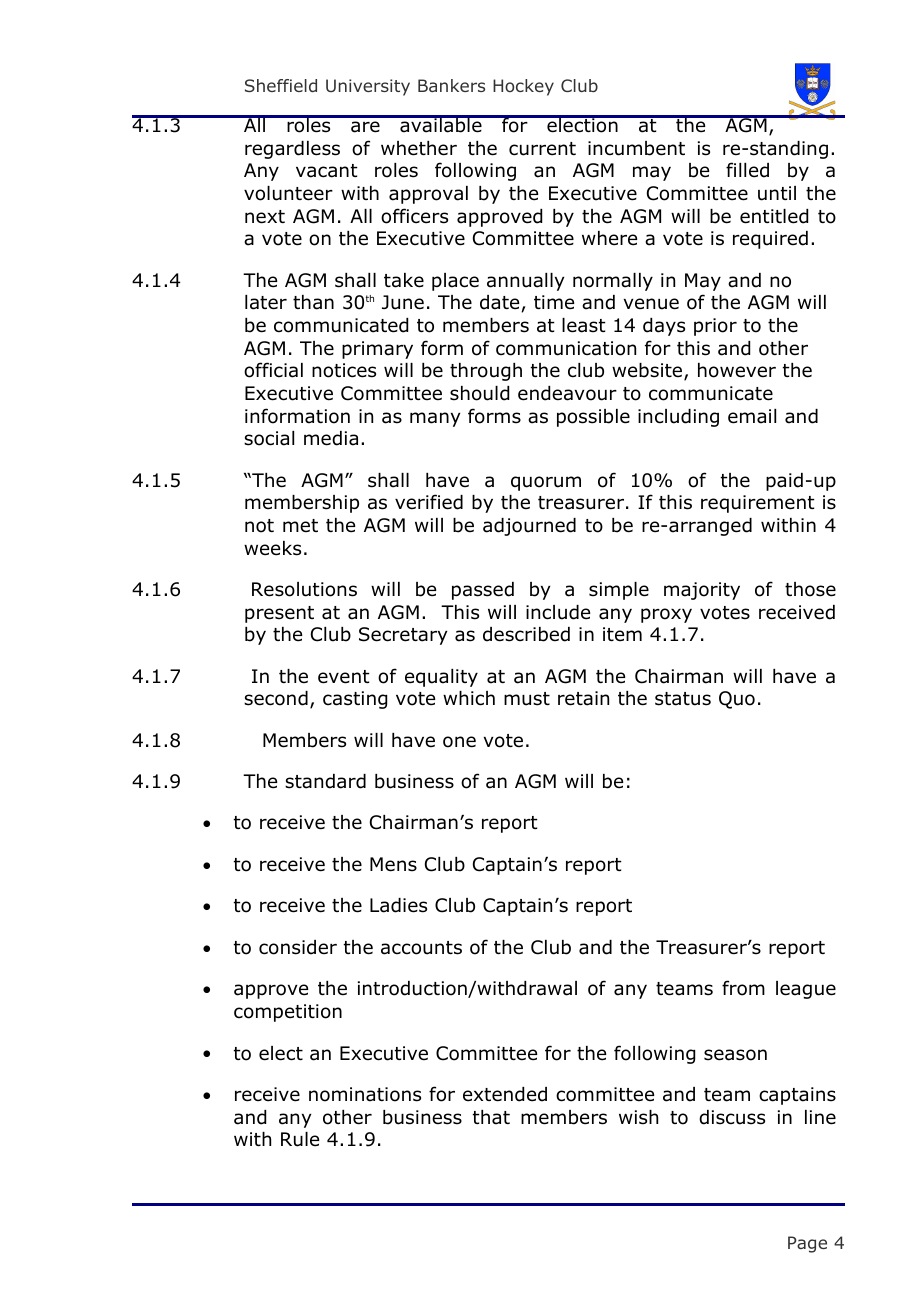 Image resolution: width=924 pixels, height=1307 pixels. What do you see at coordinates (288, 1013) in the document?
I see `competition` at bounding box center [288, 1013].
